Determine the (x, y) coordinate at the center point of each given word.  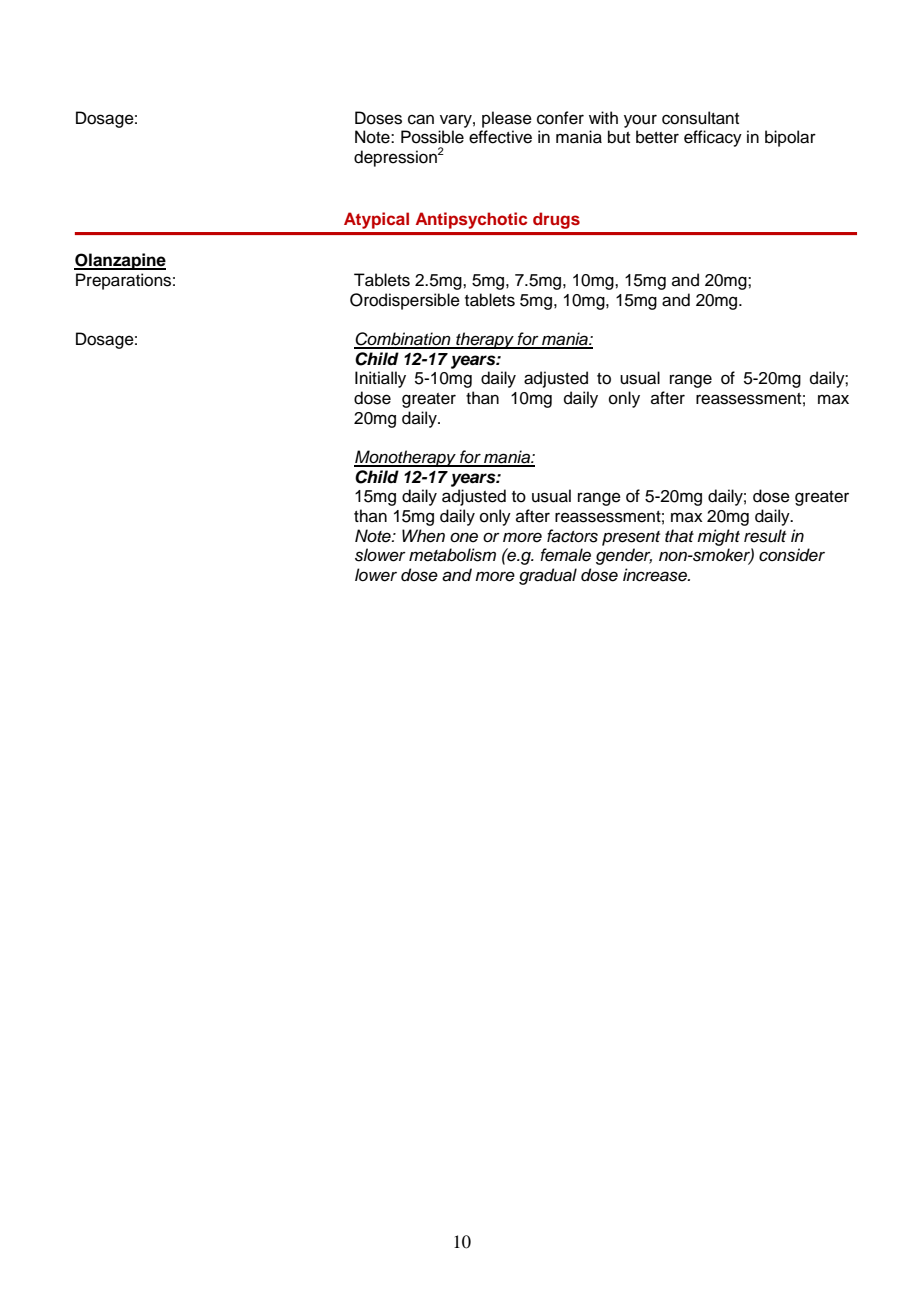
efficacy (713, 138)
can (421, 119)
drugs (556, 220)
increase (656, 575)
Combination (403, 340)
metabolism (452, 555)
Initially (380, 379)
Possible (432, 137)
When (423, 536)
